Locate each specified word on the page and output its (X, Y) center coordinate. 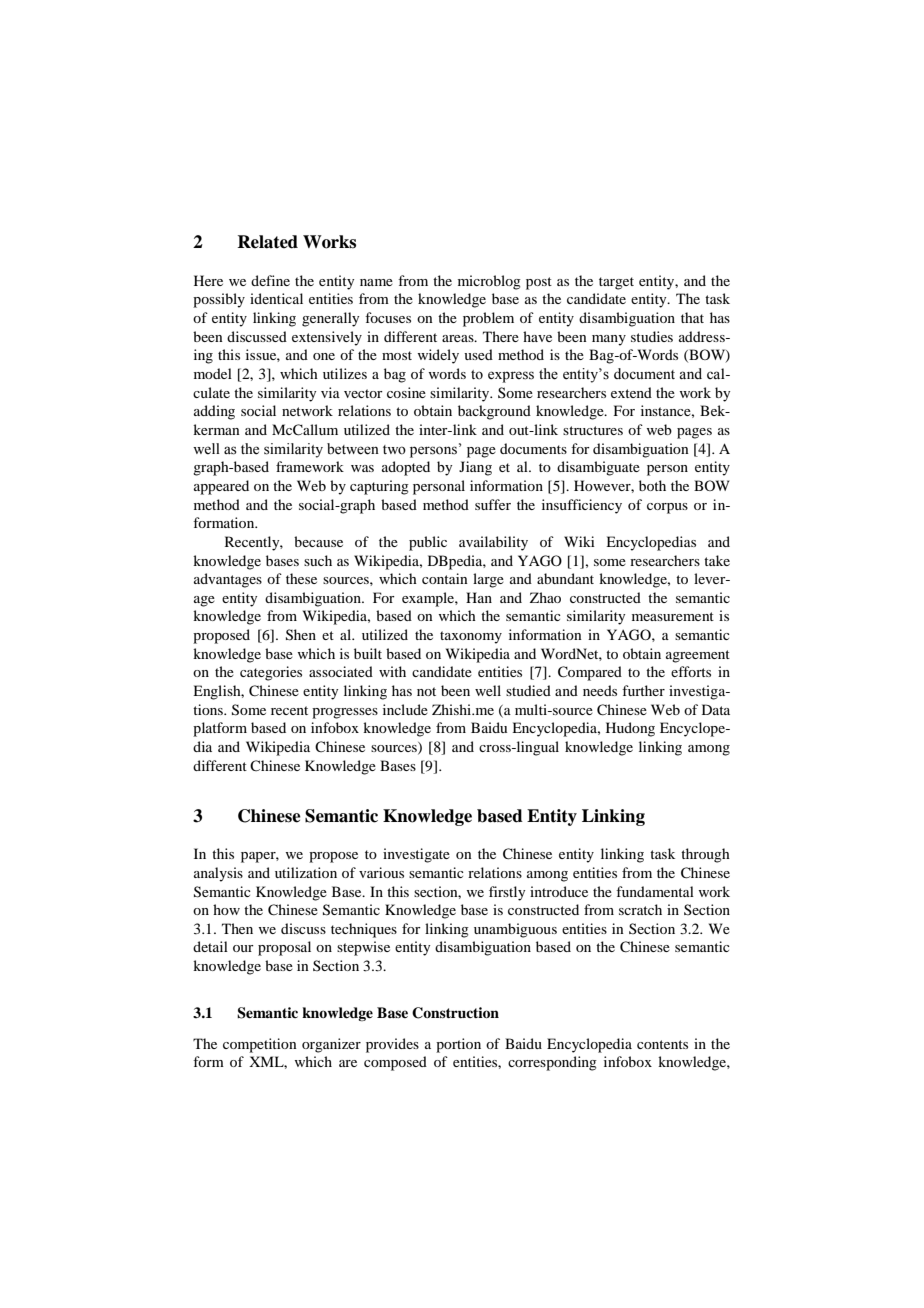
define (270, 280)
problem (488, 319)
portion (458, 1045)
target (616, 283)
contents (662, 1044)
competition (260, 1045)
